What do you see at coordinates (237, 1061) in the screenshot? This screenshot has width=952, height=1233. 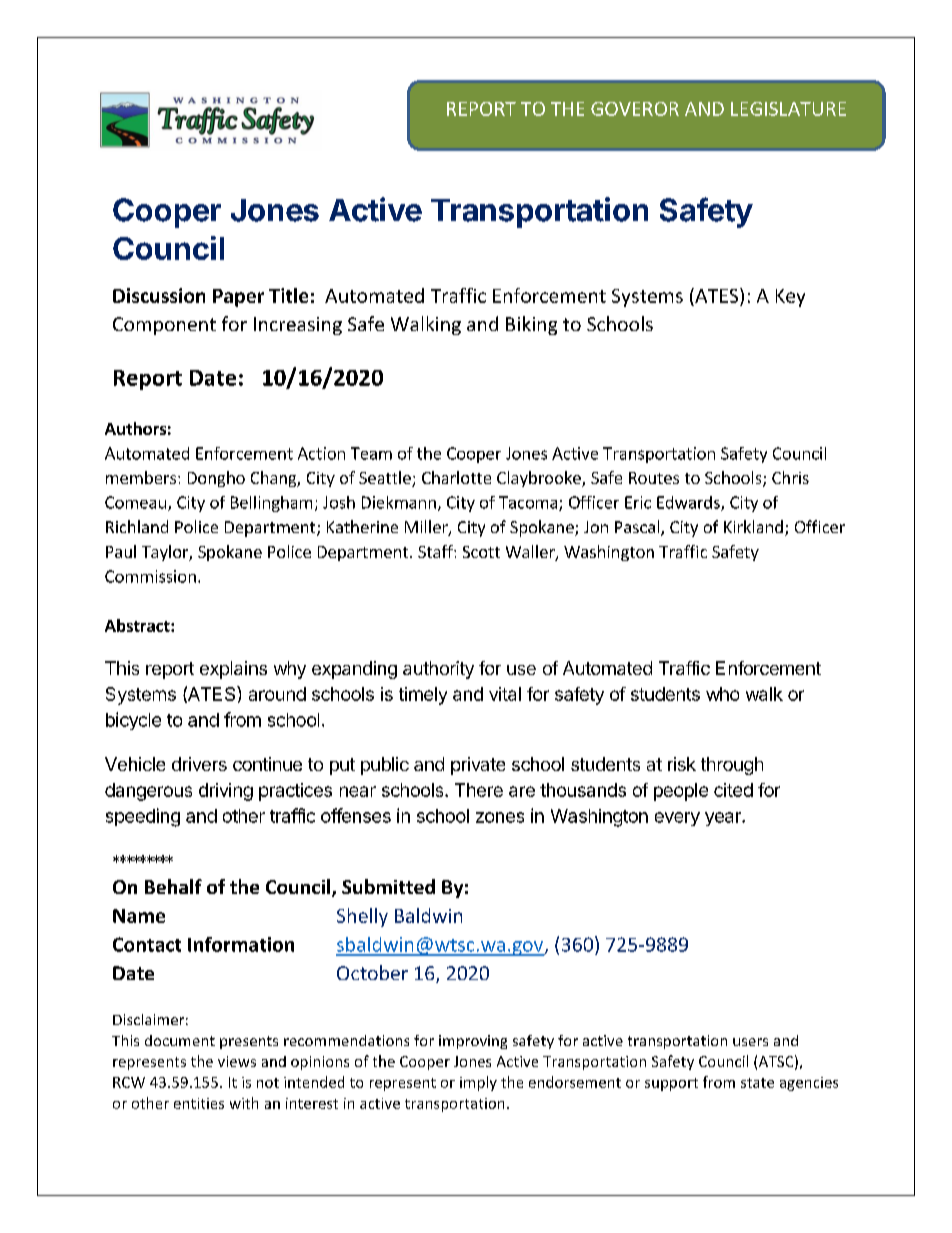 I see `views` at bounding box center [237, 1061].
